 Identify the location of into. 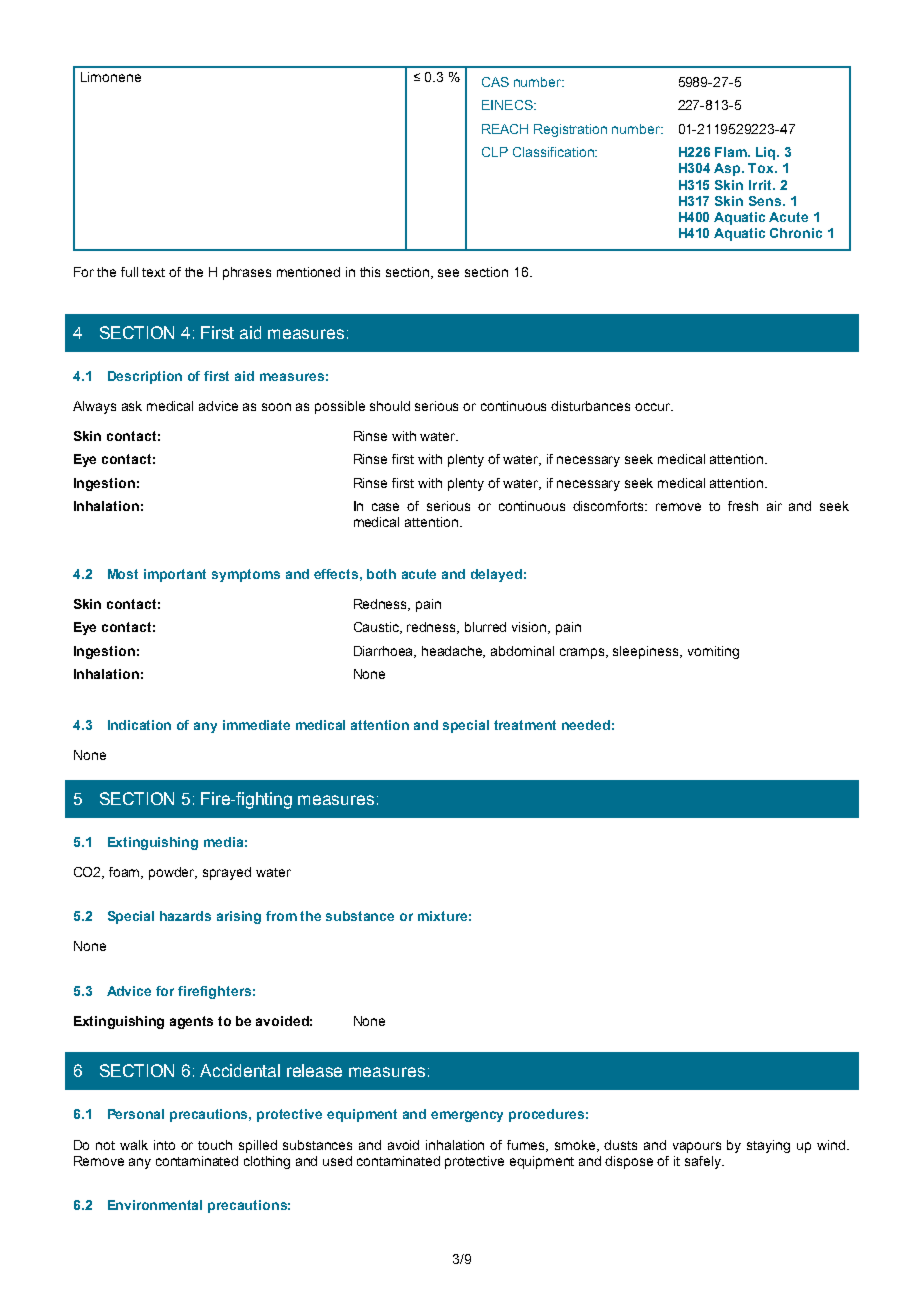
(164, 1145).
